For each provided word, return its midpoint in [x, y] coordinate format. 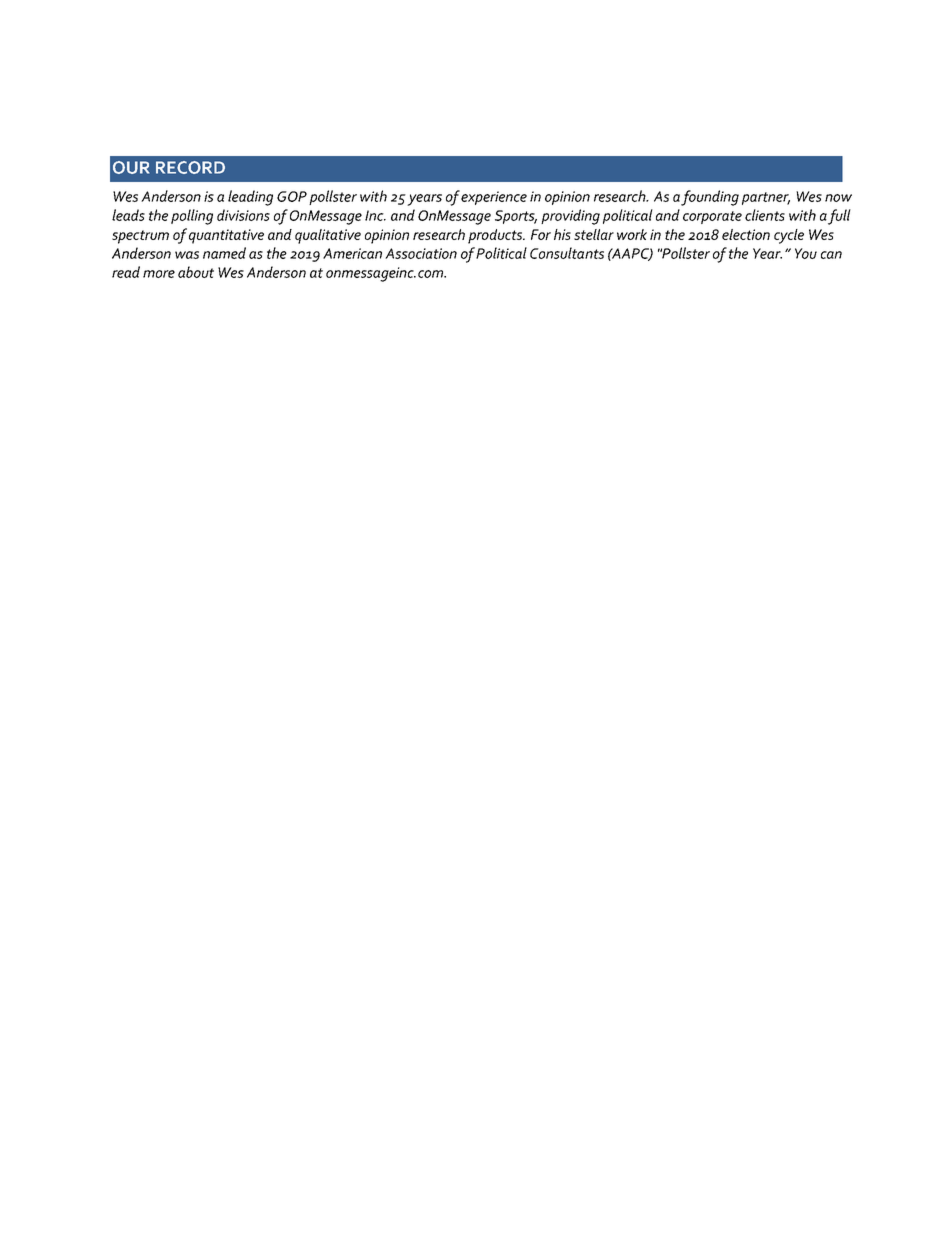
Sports [516, 217]
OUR [131, 167]
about [196, 272]
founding [710, 198]
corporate [712, 217]
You [806, 253]
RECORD [190, 167]
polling [192, 217]
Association [421, 253]
